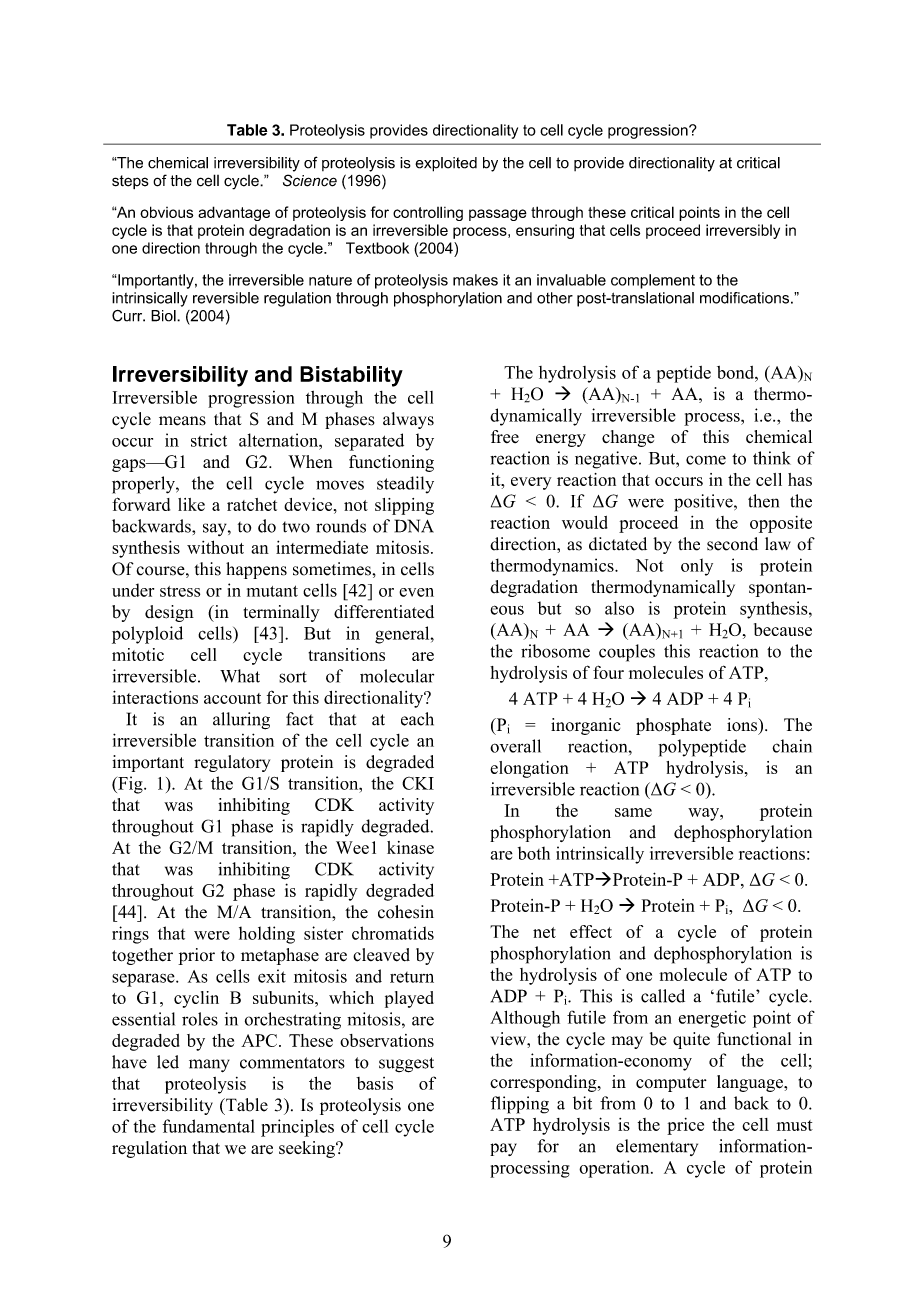  What do you see at coordinates (743, 231) in the page?
I see `irreversibly` at bounding box center [743, 231].
